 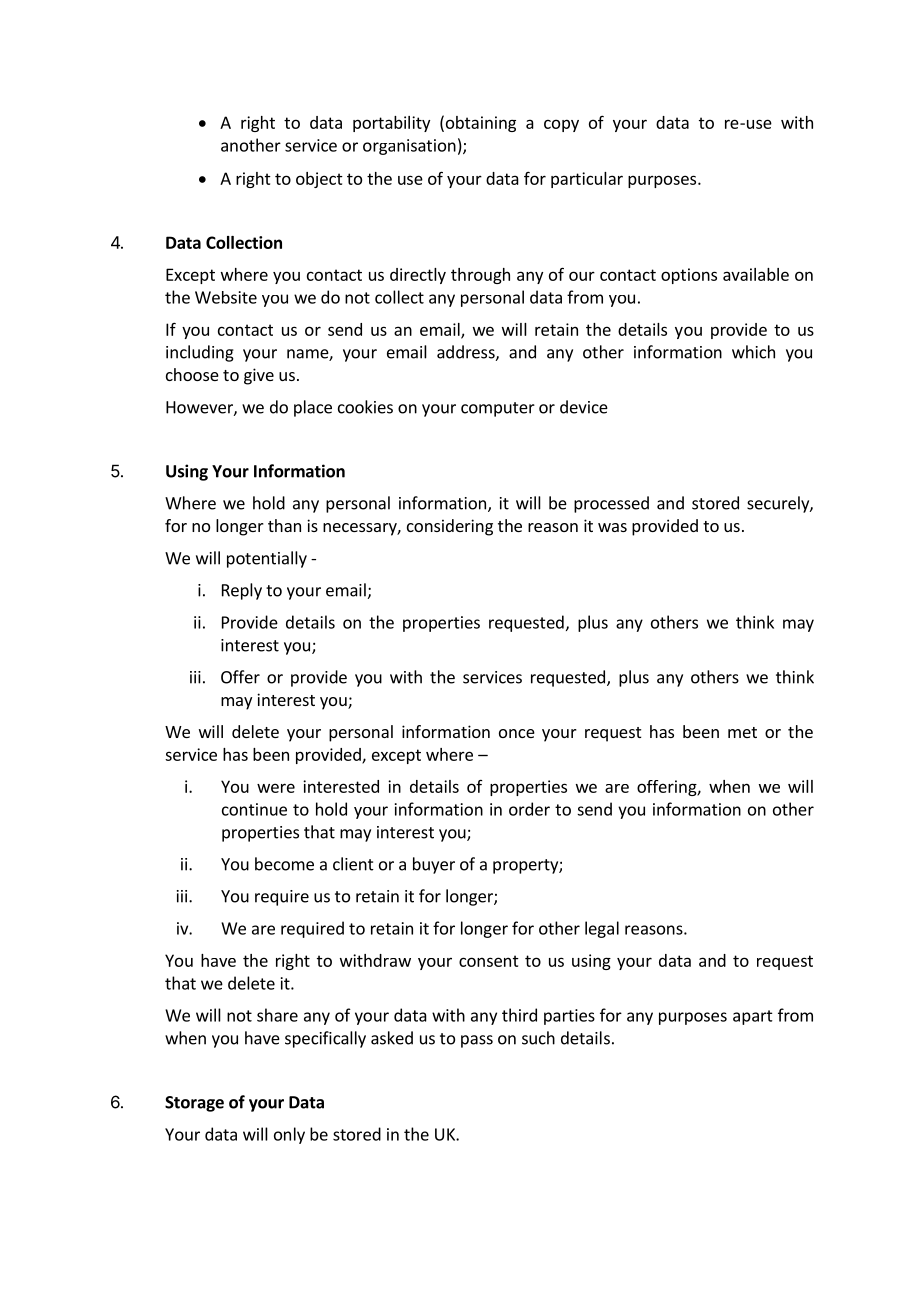 What do you see at coordinates (587, 180) in the screenshot?
I see `particular` at bounding box center [587, 180].
